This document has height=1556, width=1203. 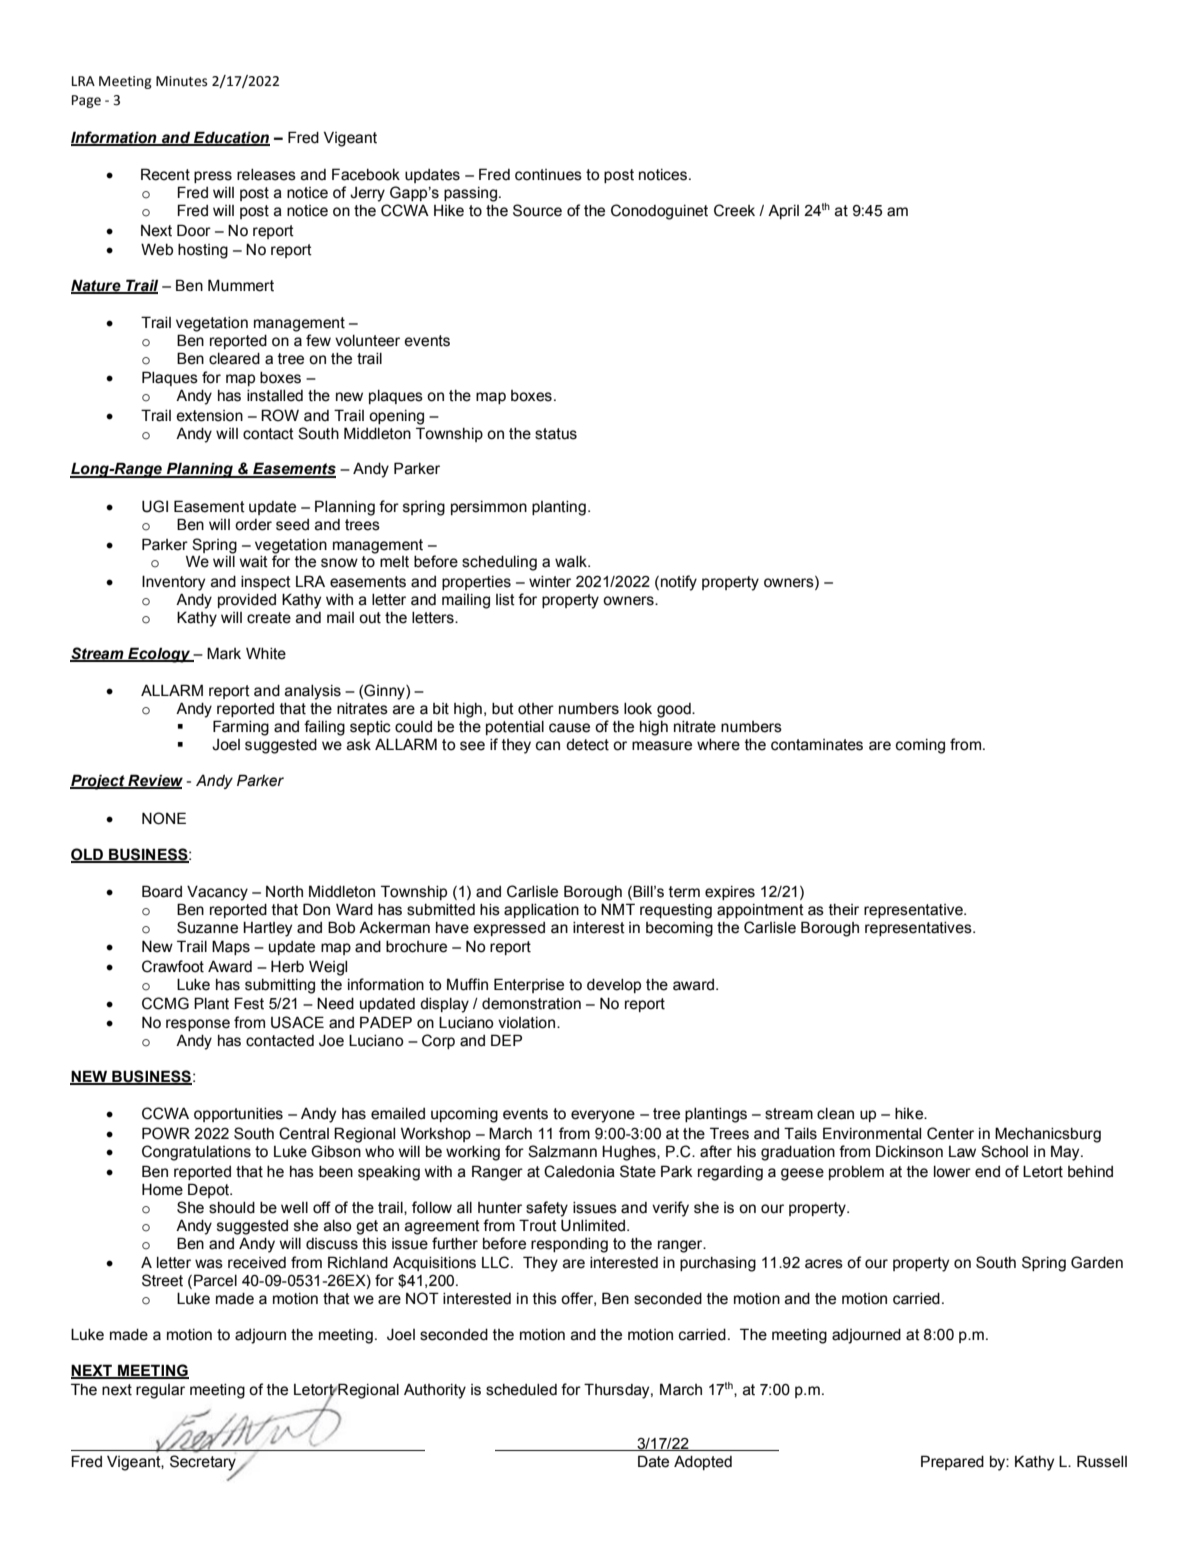 I want to click on April, so click(x=783, y=211).
